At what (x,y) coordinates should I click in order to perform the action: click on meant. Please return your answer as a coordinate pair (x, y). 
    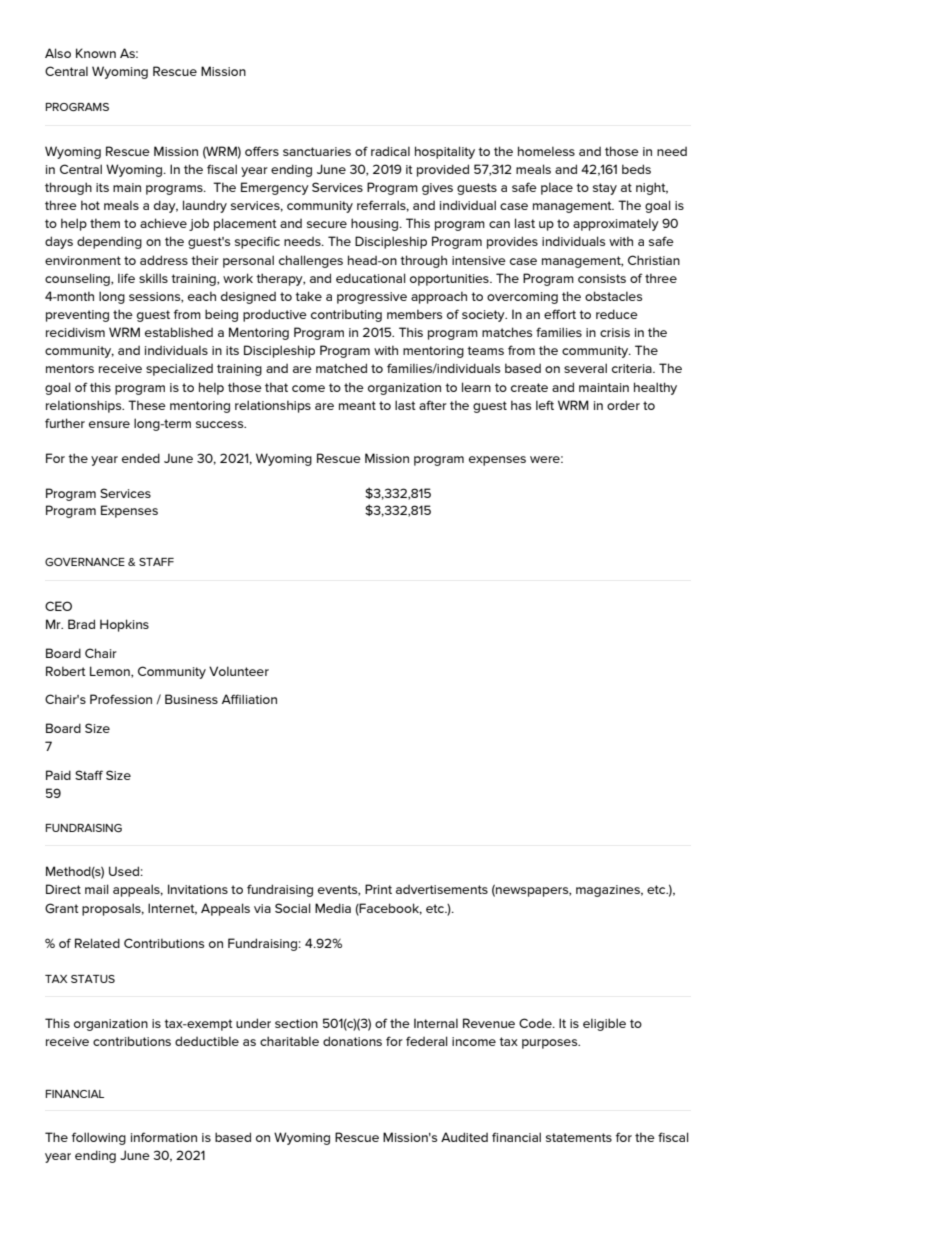
    Looking at the image, I should click on (357, 405).
